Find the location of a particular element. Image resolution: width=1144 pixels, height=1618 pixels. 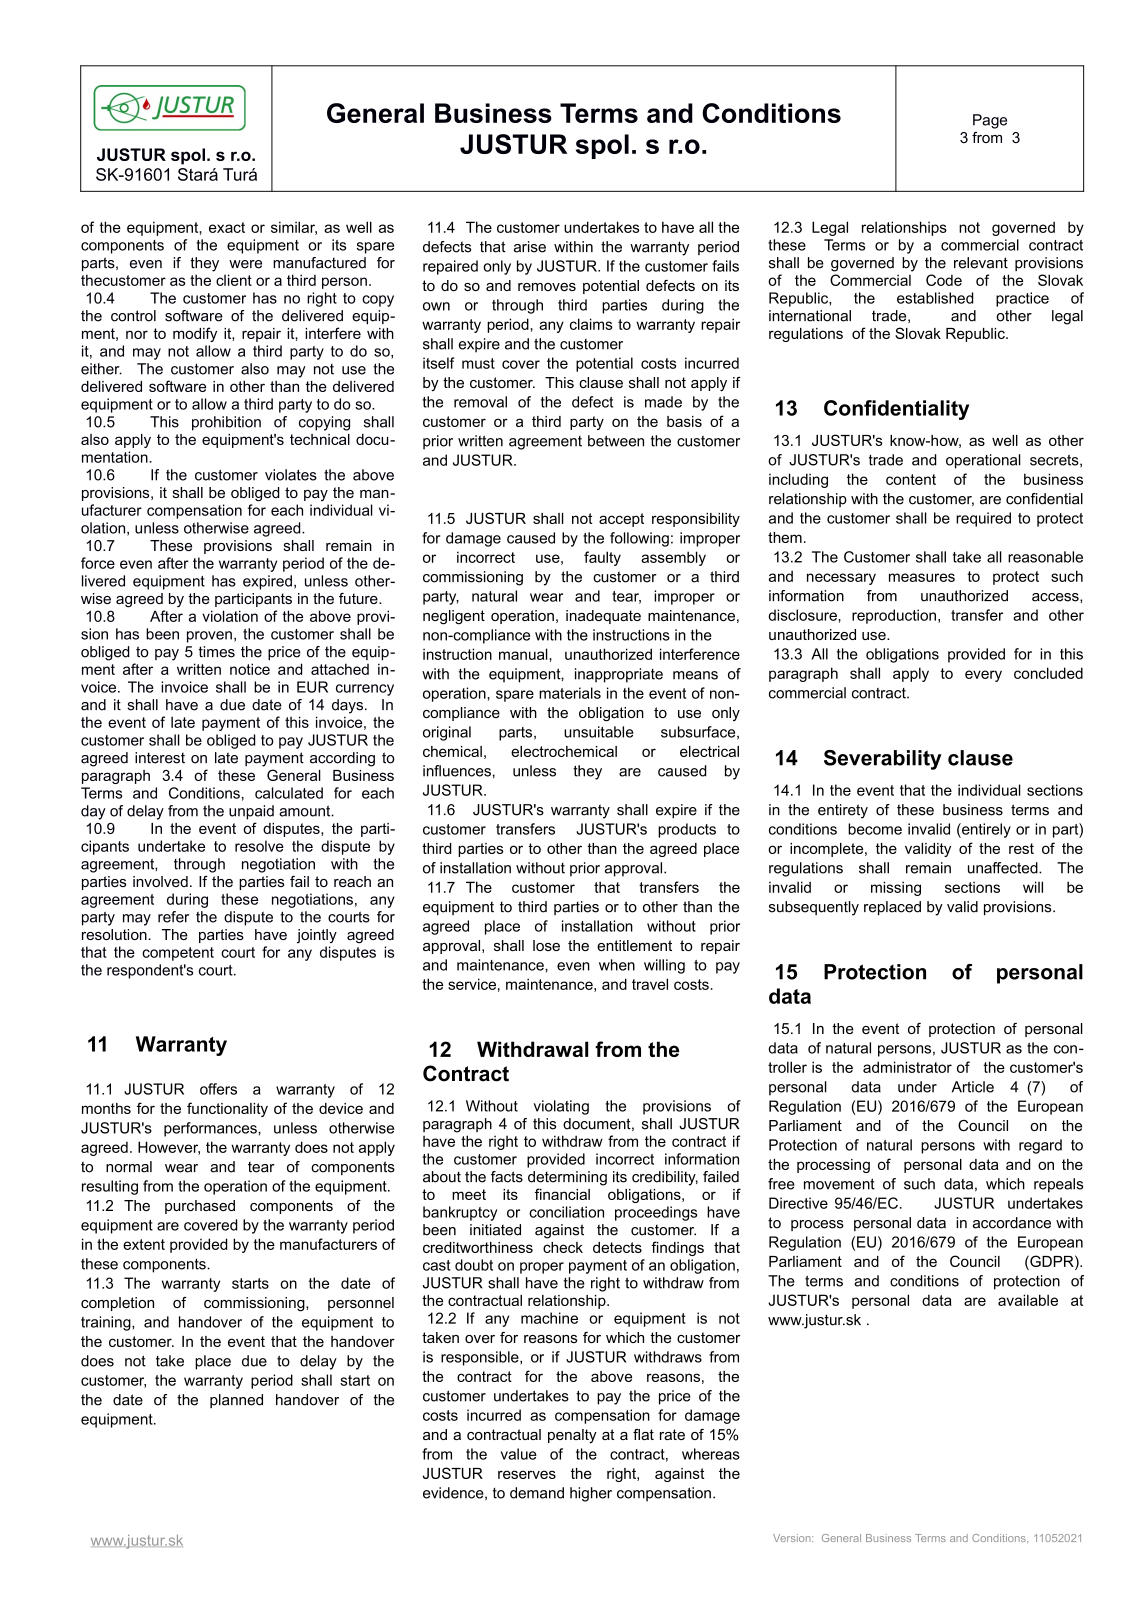

planned is located at coordinates (236, 1401).
